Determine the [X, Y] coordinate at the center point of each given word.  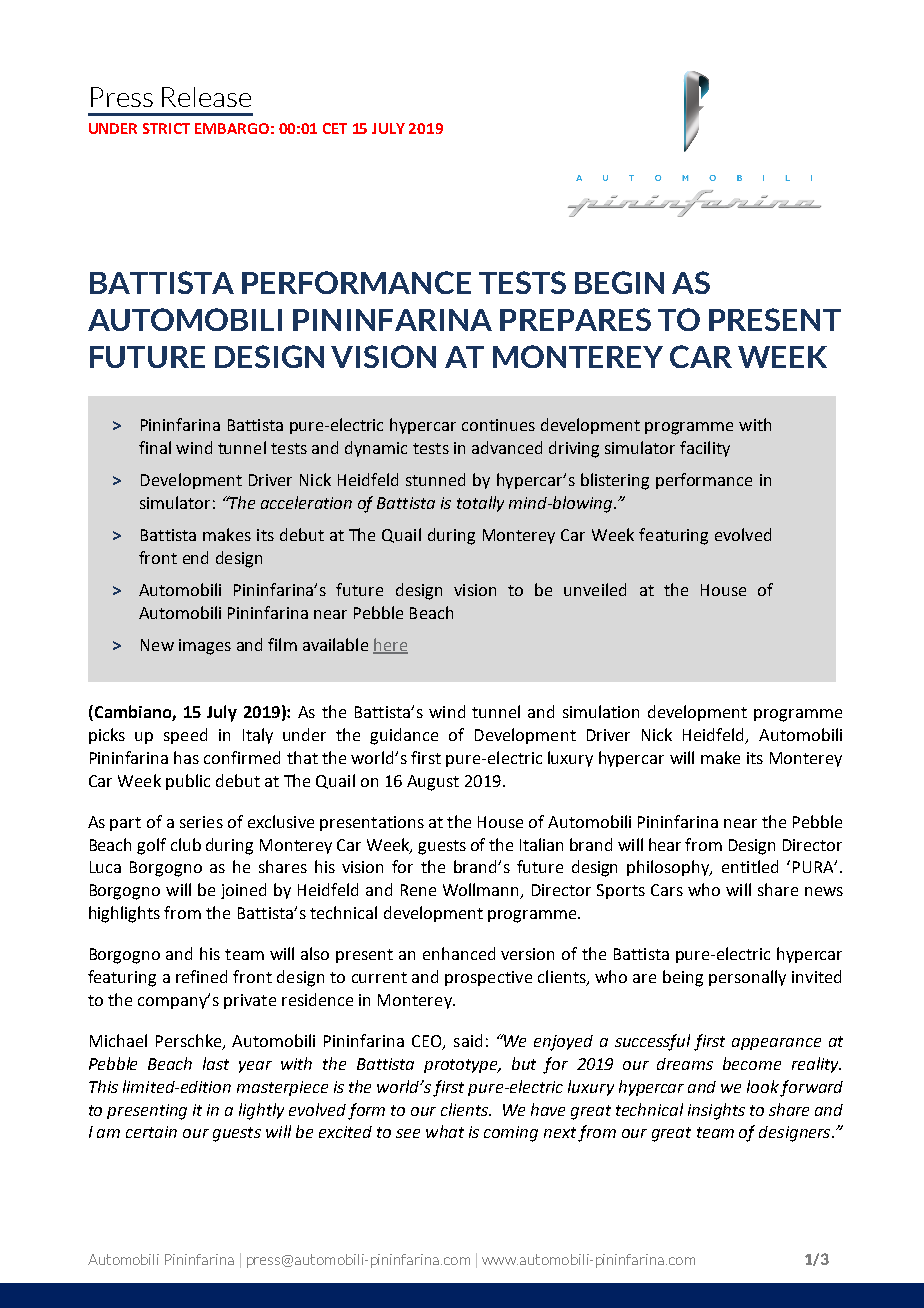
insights [716, 1111]
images [205, 647]
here [390, 645]
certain [151, 1132]
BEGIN [619, 282]
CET [335, 128]
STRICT [166, 128]
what [445, 1131]
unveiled [595, 589]
